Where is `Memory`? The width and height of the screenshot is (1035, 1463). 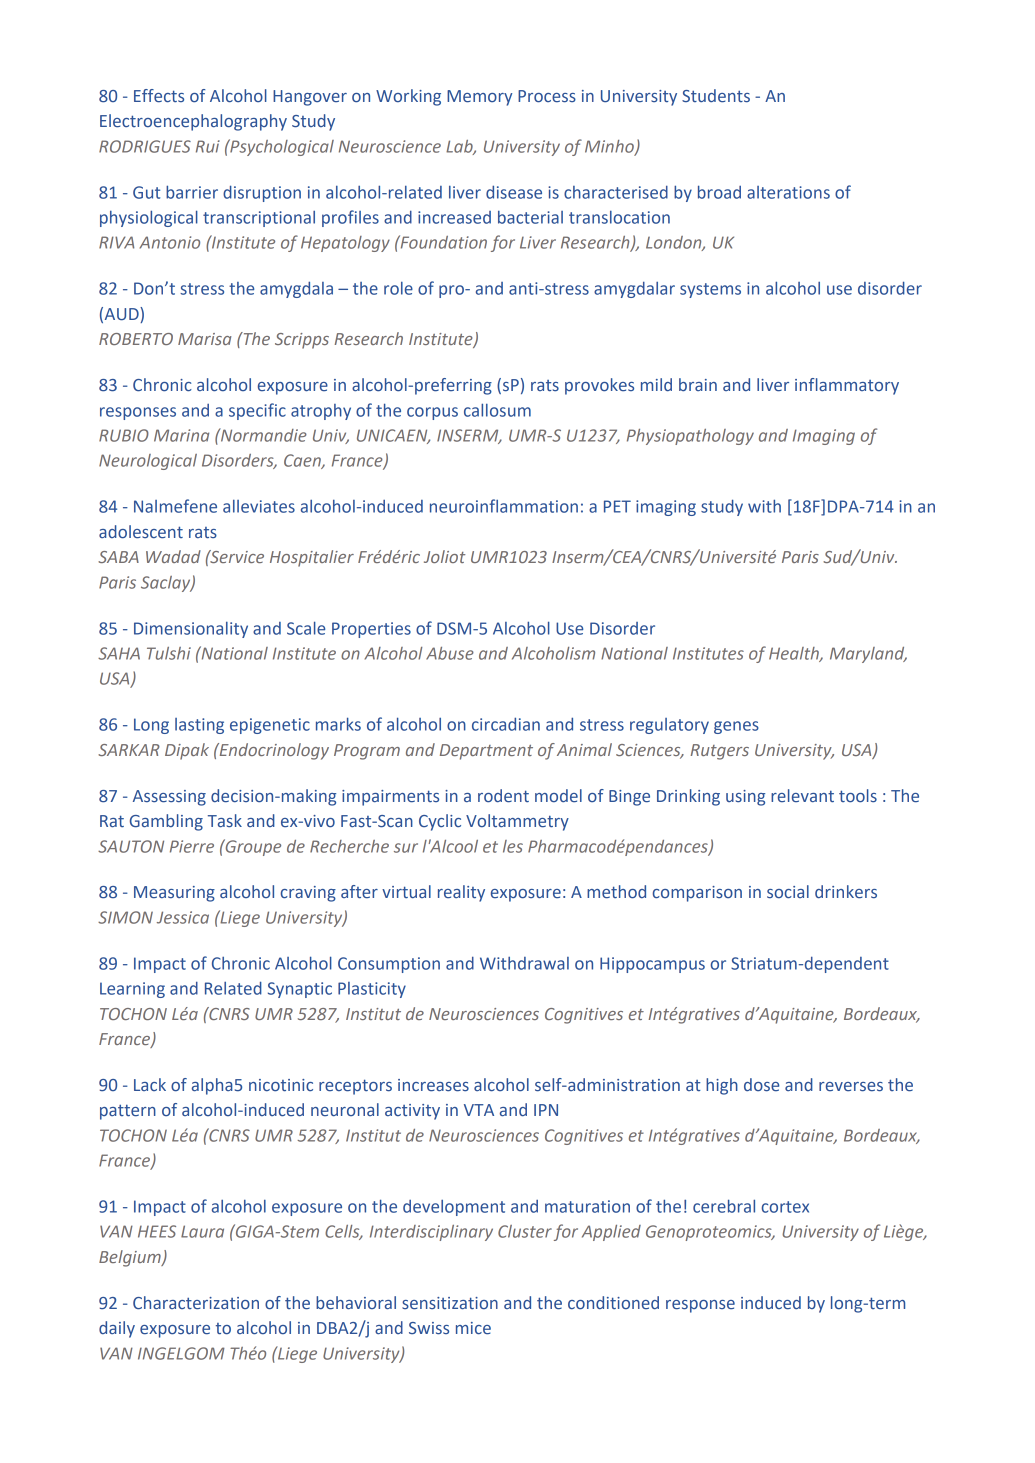 Memory is located at coordinates (479, 98).
